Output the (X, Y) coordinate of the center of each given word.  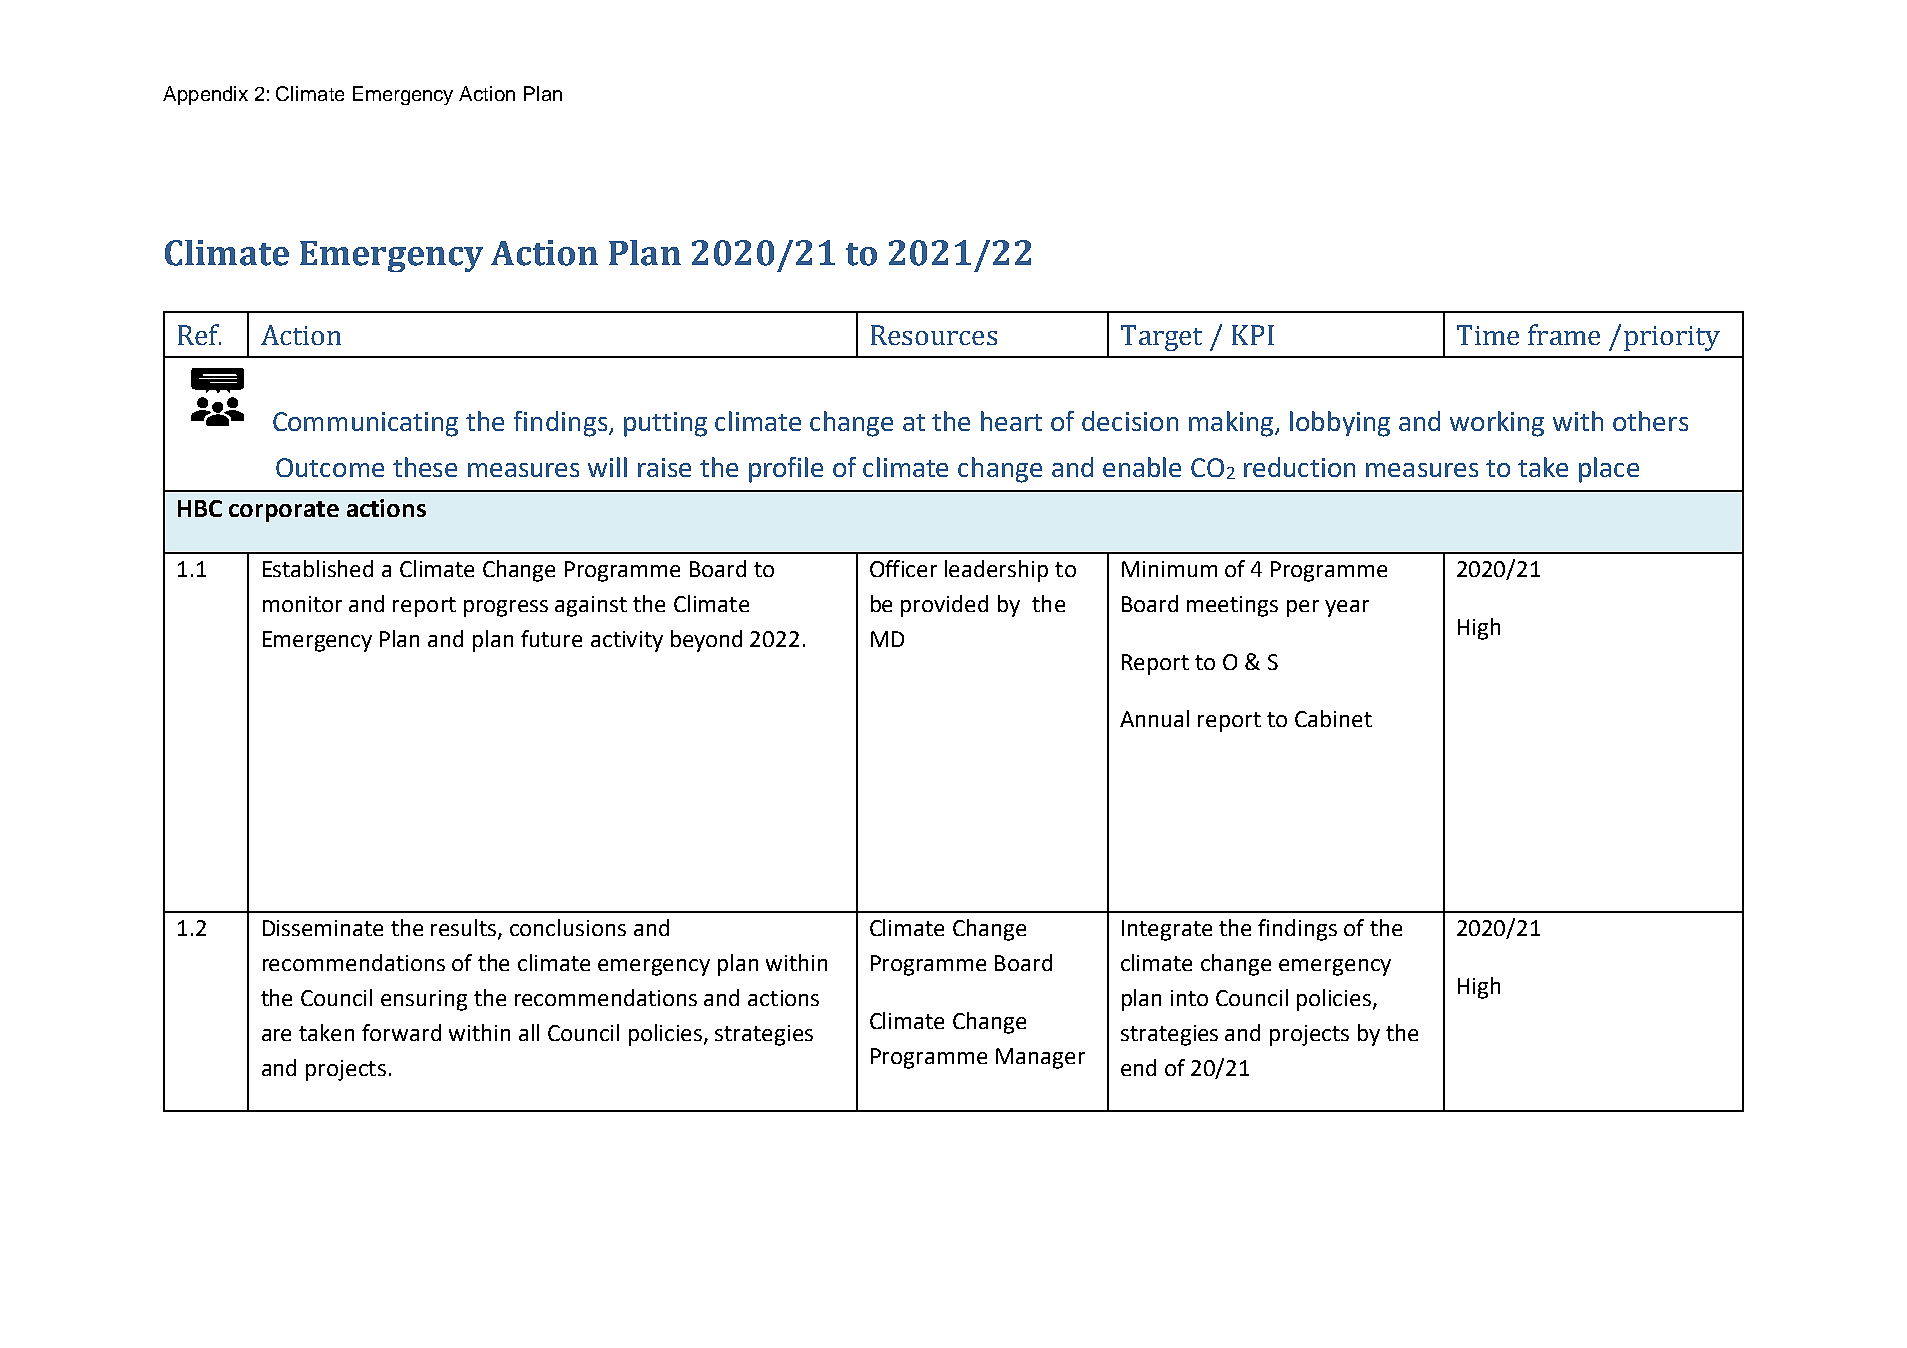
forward (401, 1032)
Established (318, 568)
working (1497, 424)
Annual (1154, 718)
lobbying (1340, 424)
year (1347, 608)
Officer (903, 568)
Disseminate (323, 928)
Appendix (205, 95)
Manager (1040, 1058)
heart (1011, 421)
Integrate (1167, 930)
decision (1130, 421)
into (1189, 998)
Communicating (365, 424)
